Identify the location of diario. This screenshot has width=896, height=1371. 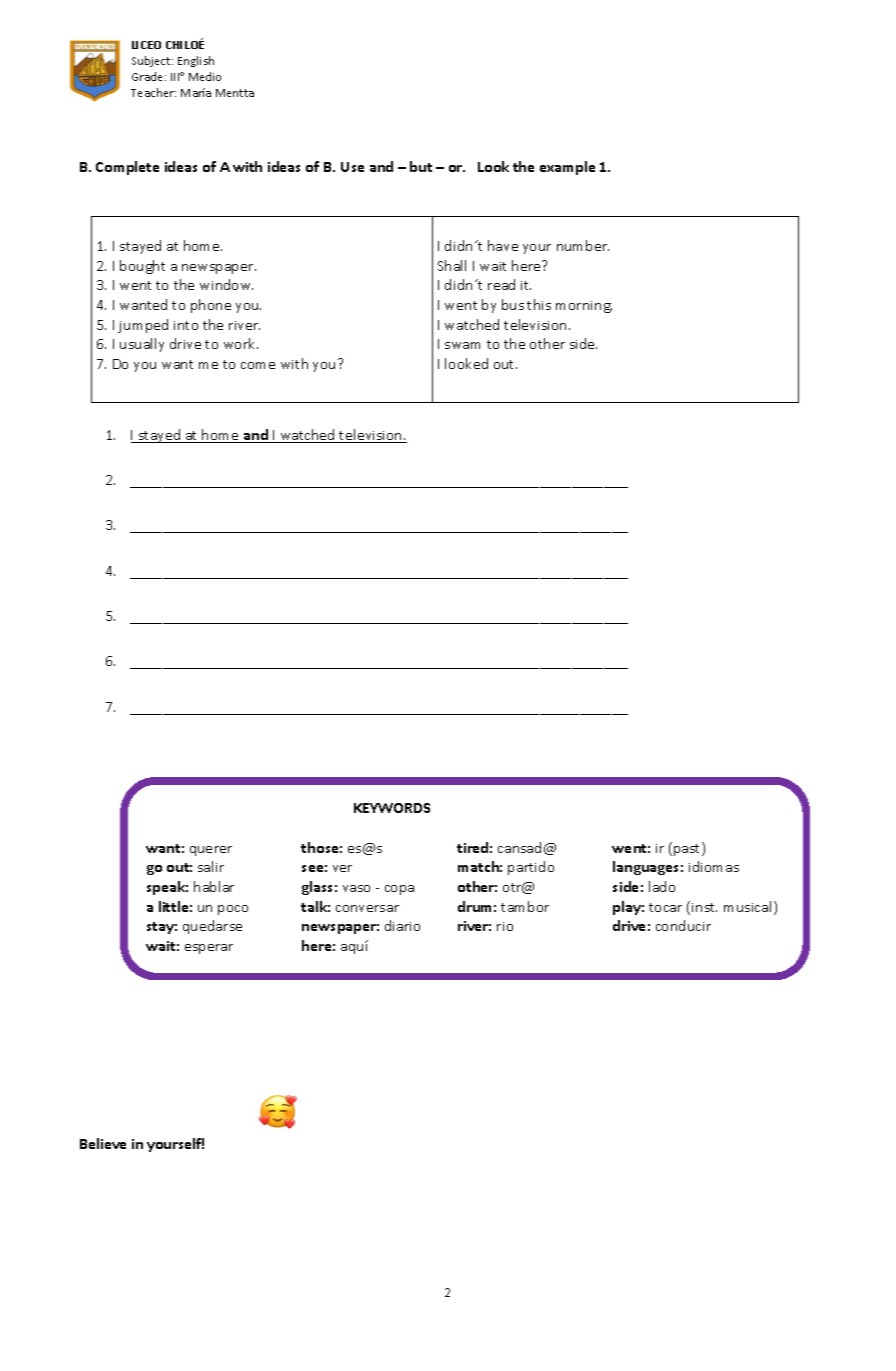
(402, 925).
